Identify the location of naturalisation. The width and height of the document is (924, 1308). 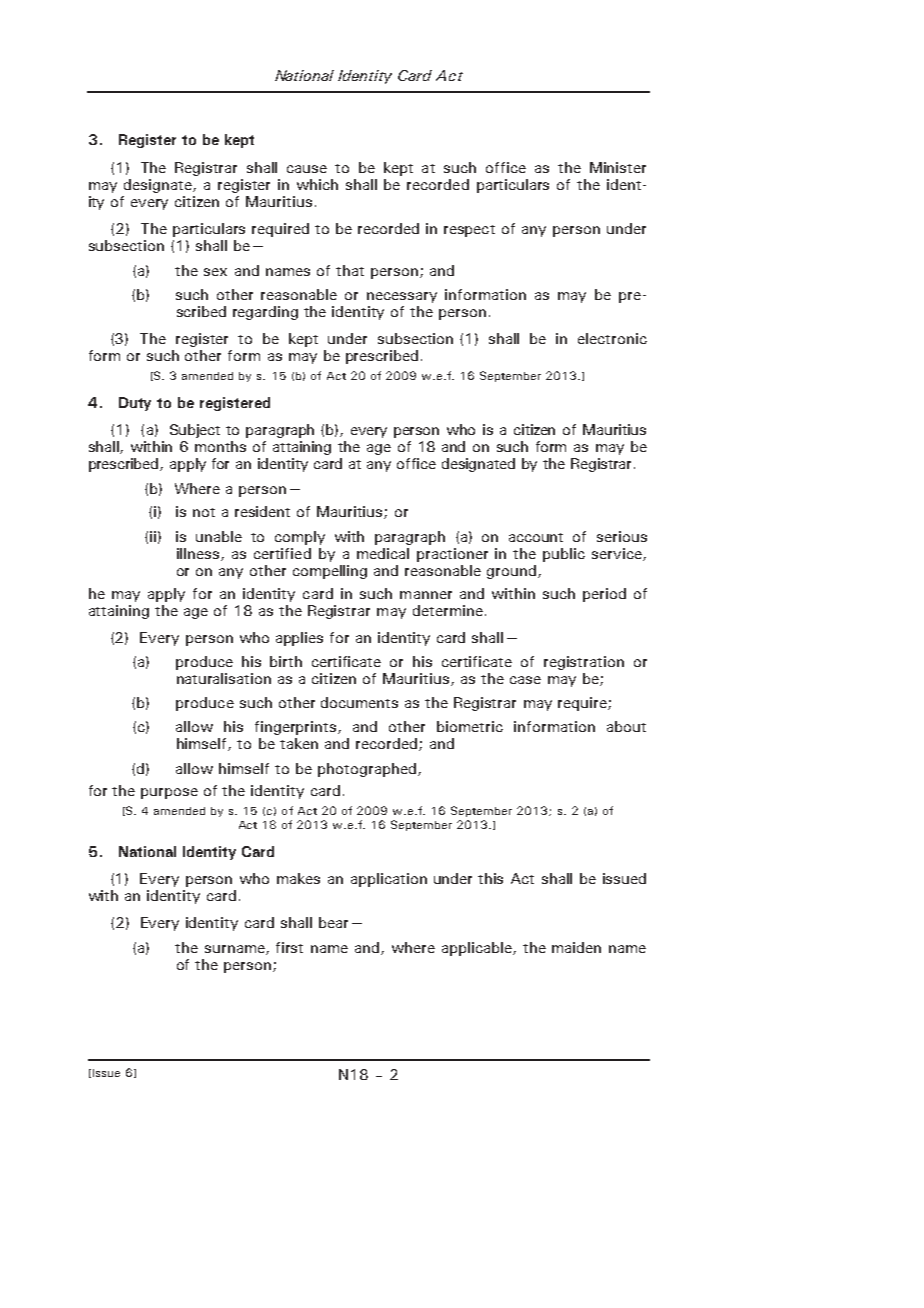
(224, 678).
